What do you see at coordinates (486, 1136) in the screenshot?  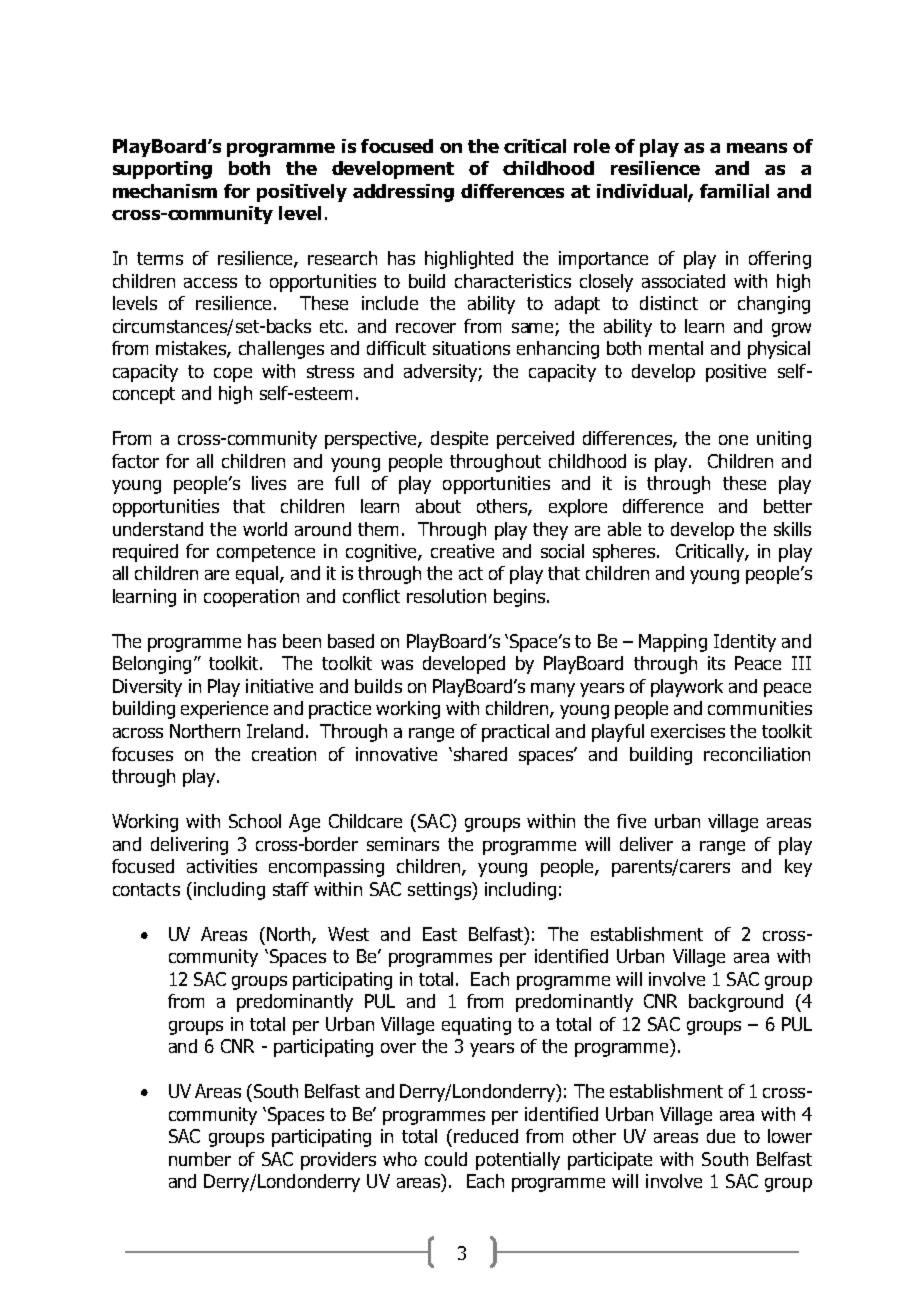 I see `reduced` at bounding box center [486, 1136].
